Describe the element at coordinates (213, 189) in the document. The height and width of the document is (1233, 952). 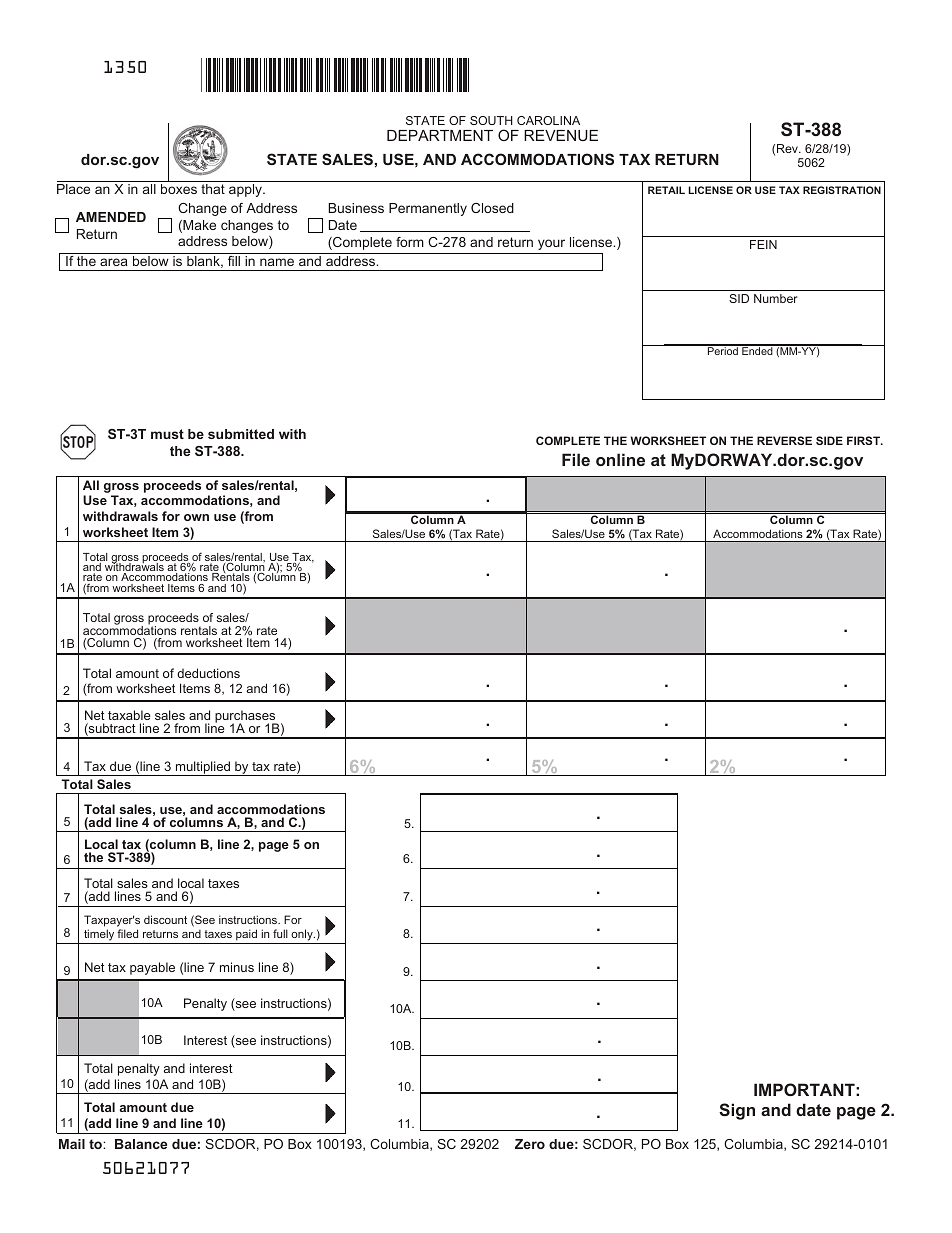
I see `that` at that location.
